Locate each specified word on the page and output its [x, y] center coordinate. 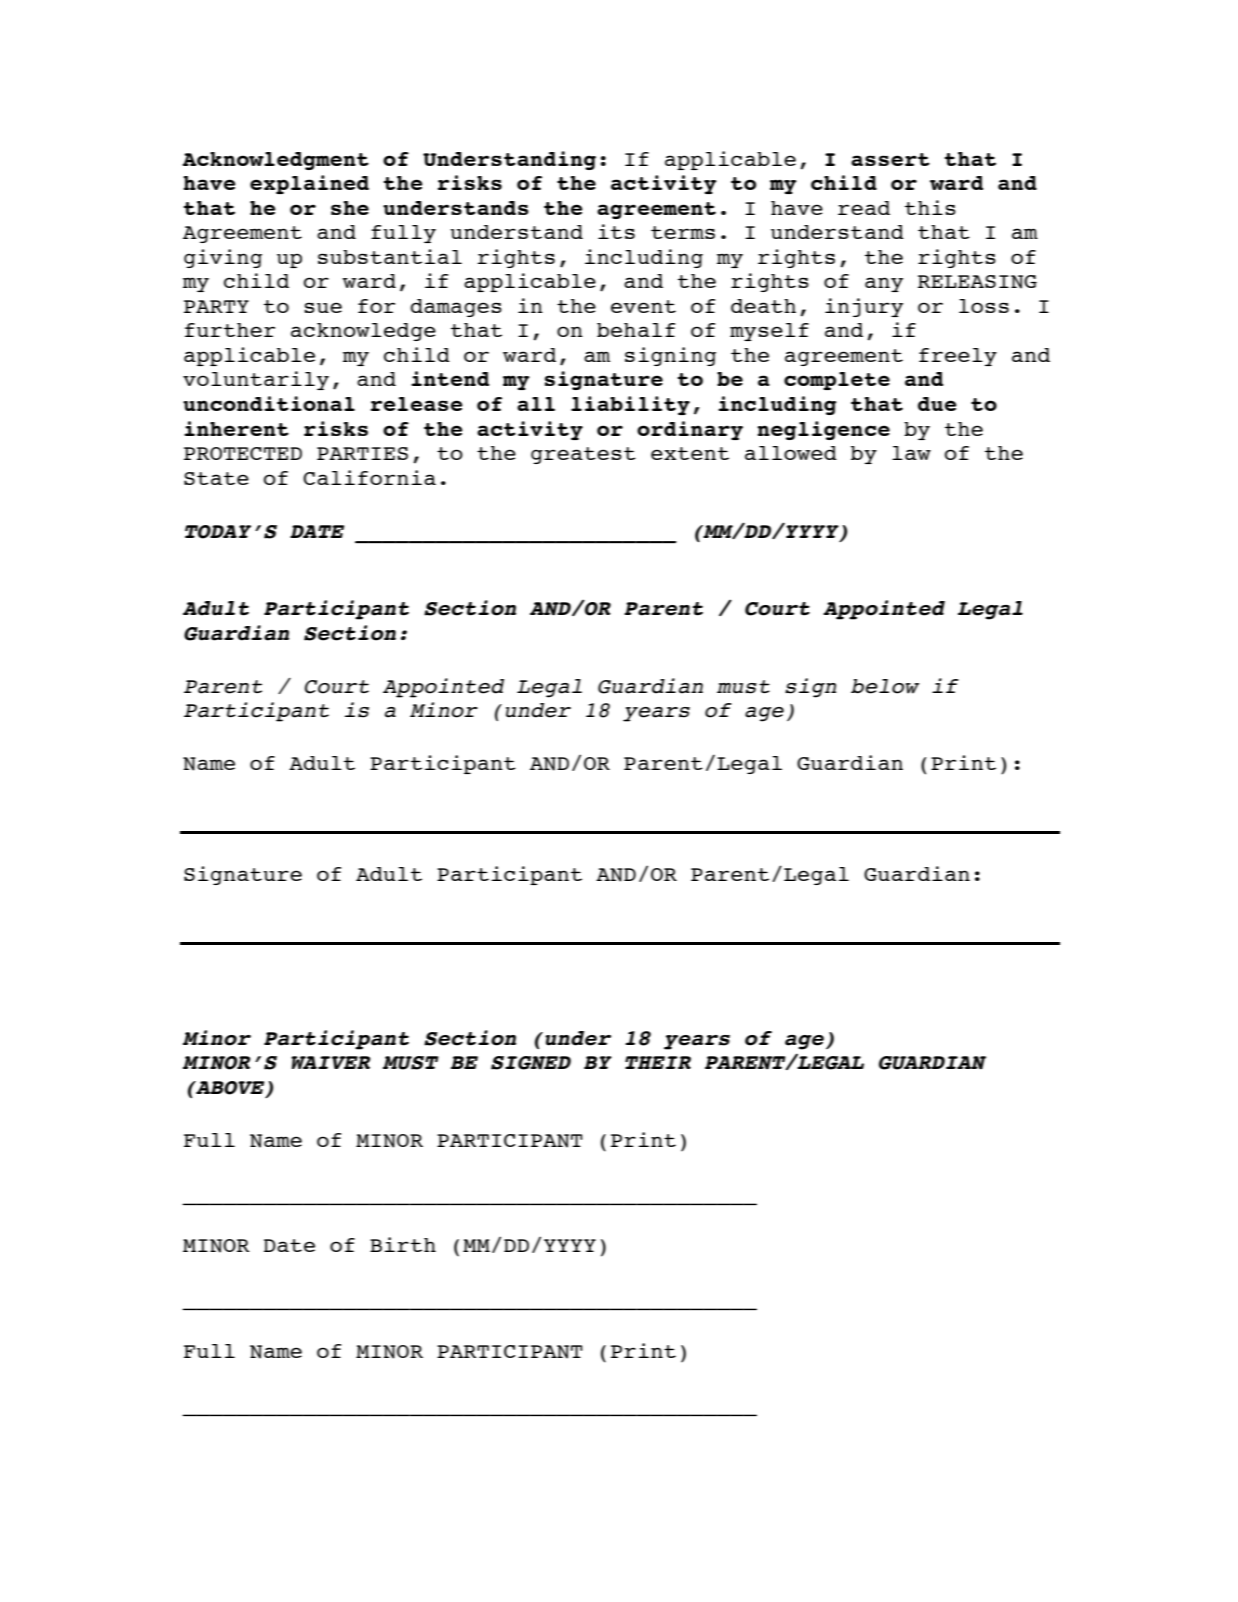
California [369, 477]
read [864, 208]
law [911, 453]
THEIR [658, 1062]
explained [309, 184]
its [616, 231]
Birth [403, 1244]
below [885, 686]
